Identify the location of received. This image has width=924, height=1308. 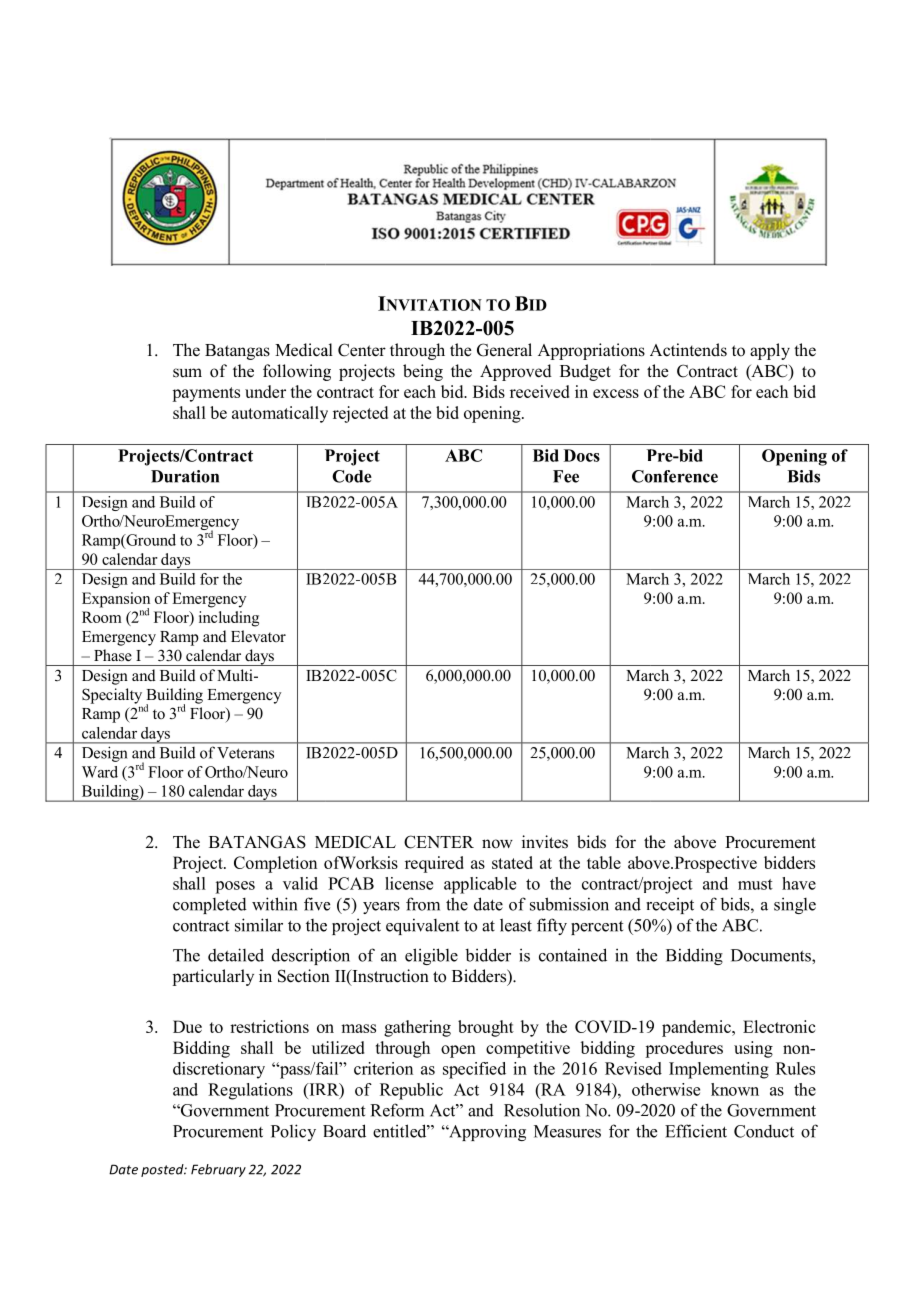
(539, 391).
